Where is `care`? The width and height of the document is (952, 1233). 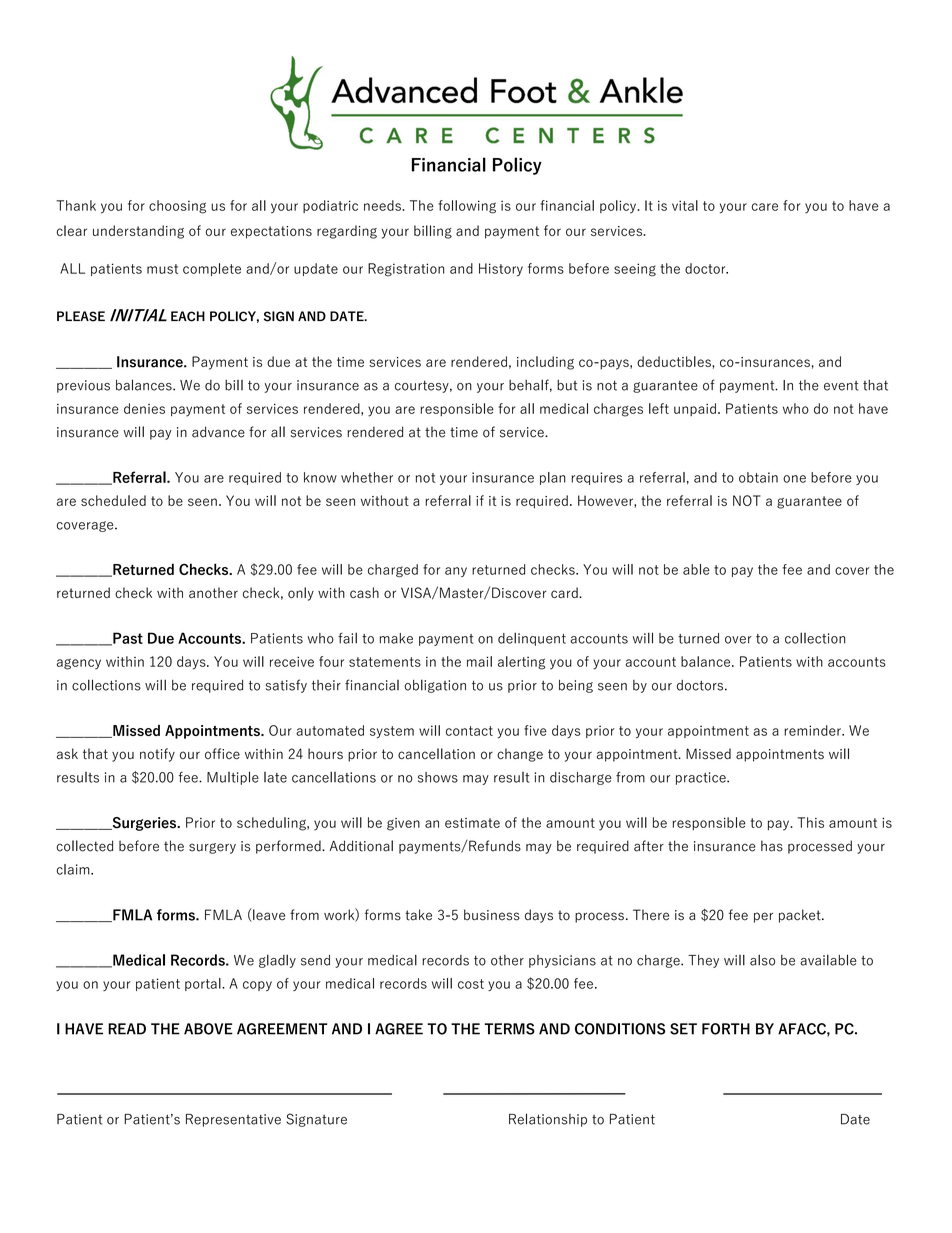
care is located at coordinates (765, 207).
